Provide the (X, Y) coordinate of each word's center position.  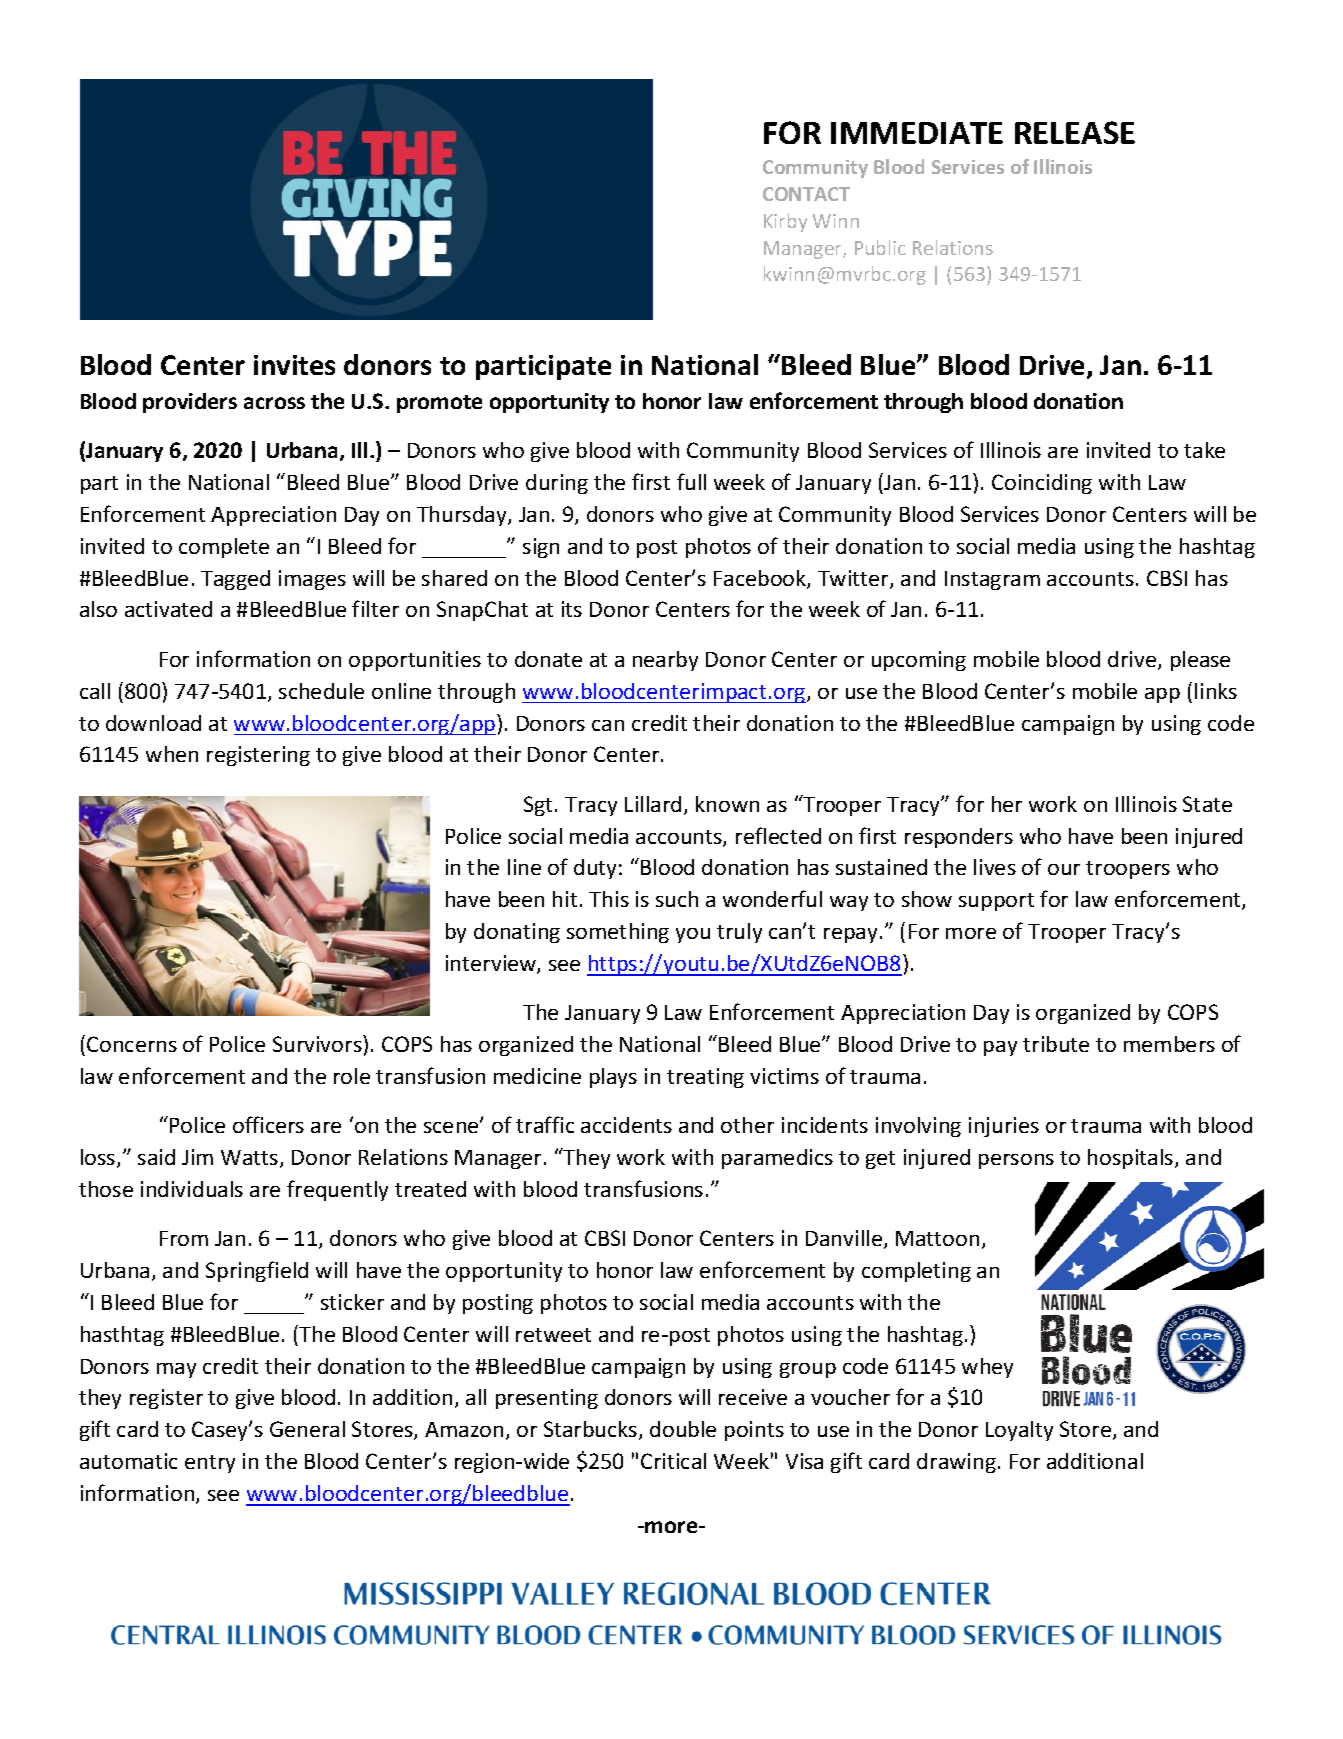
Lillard (653, 804)
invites (294, 365)
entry (210, 1464)
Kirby (785, 222)
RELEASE (1075, 132)
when (172, 754)
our (1064, 869)
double (683, 1429)
